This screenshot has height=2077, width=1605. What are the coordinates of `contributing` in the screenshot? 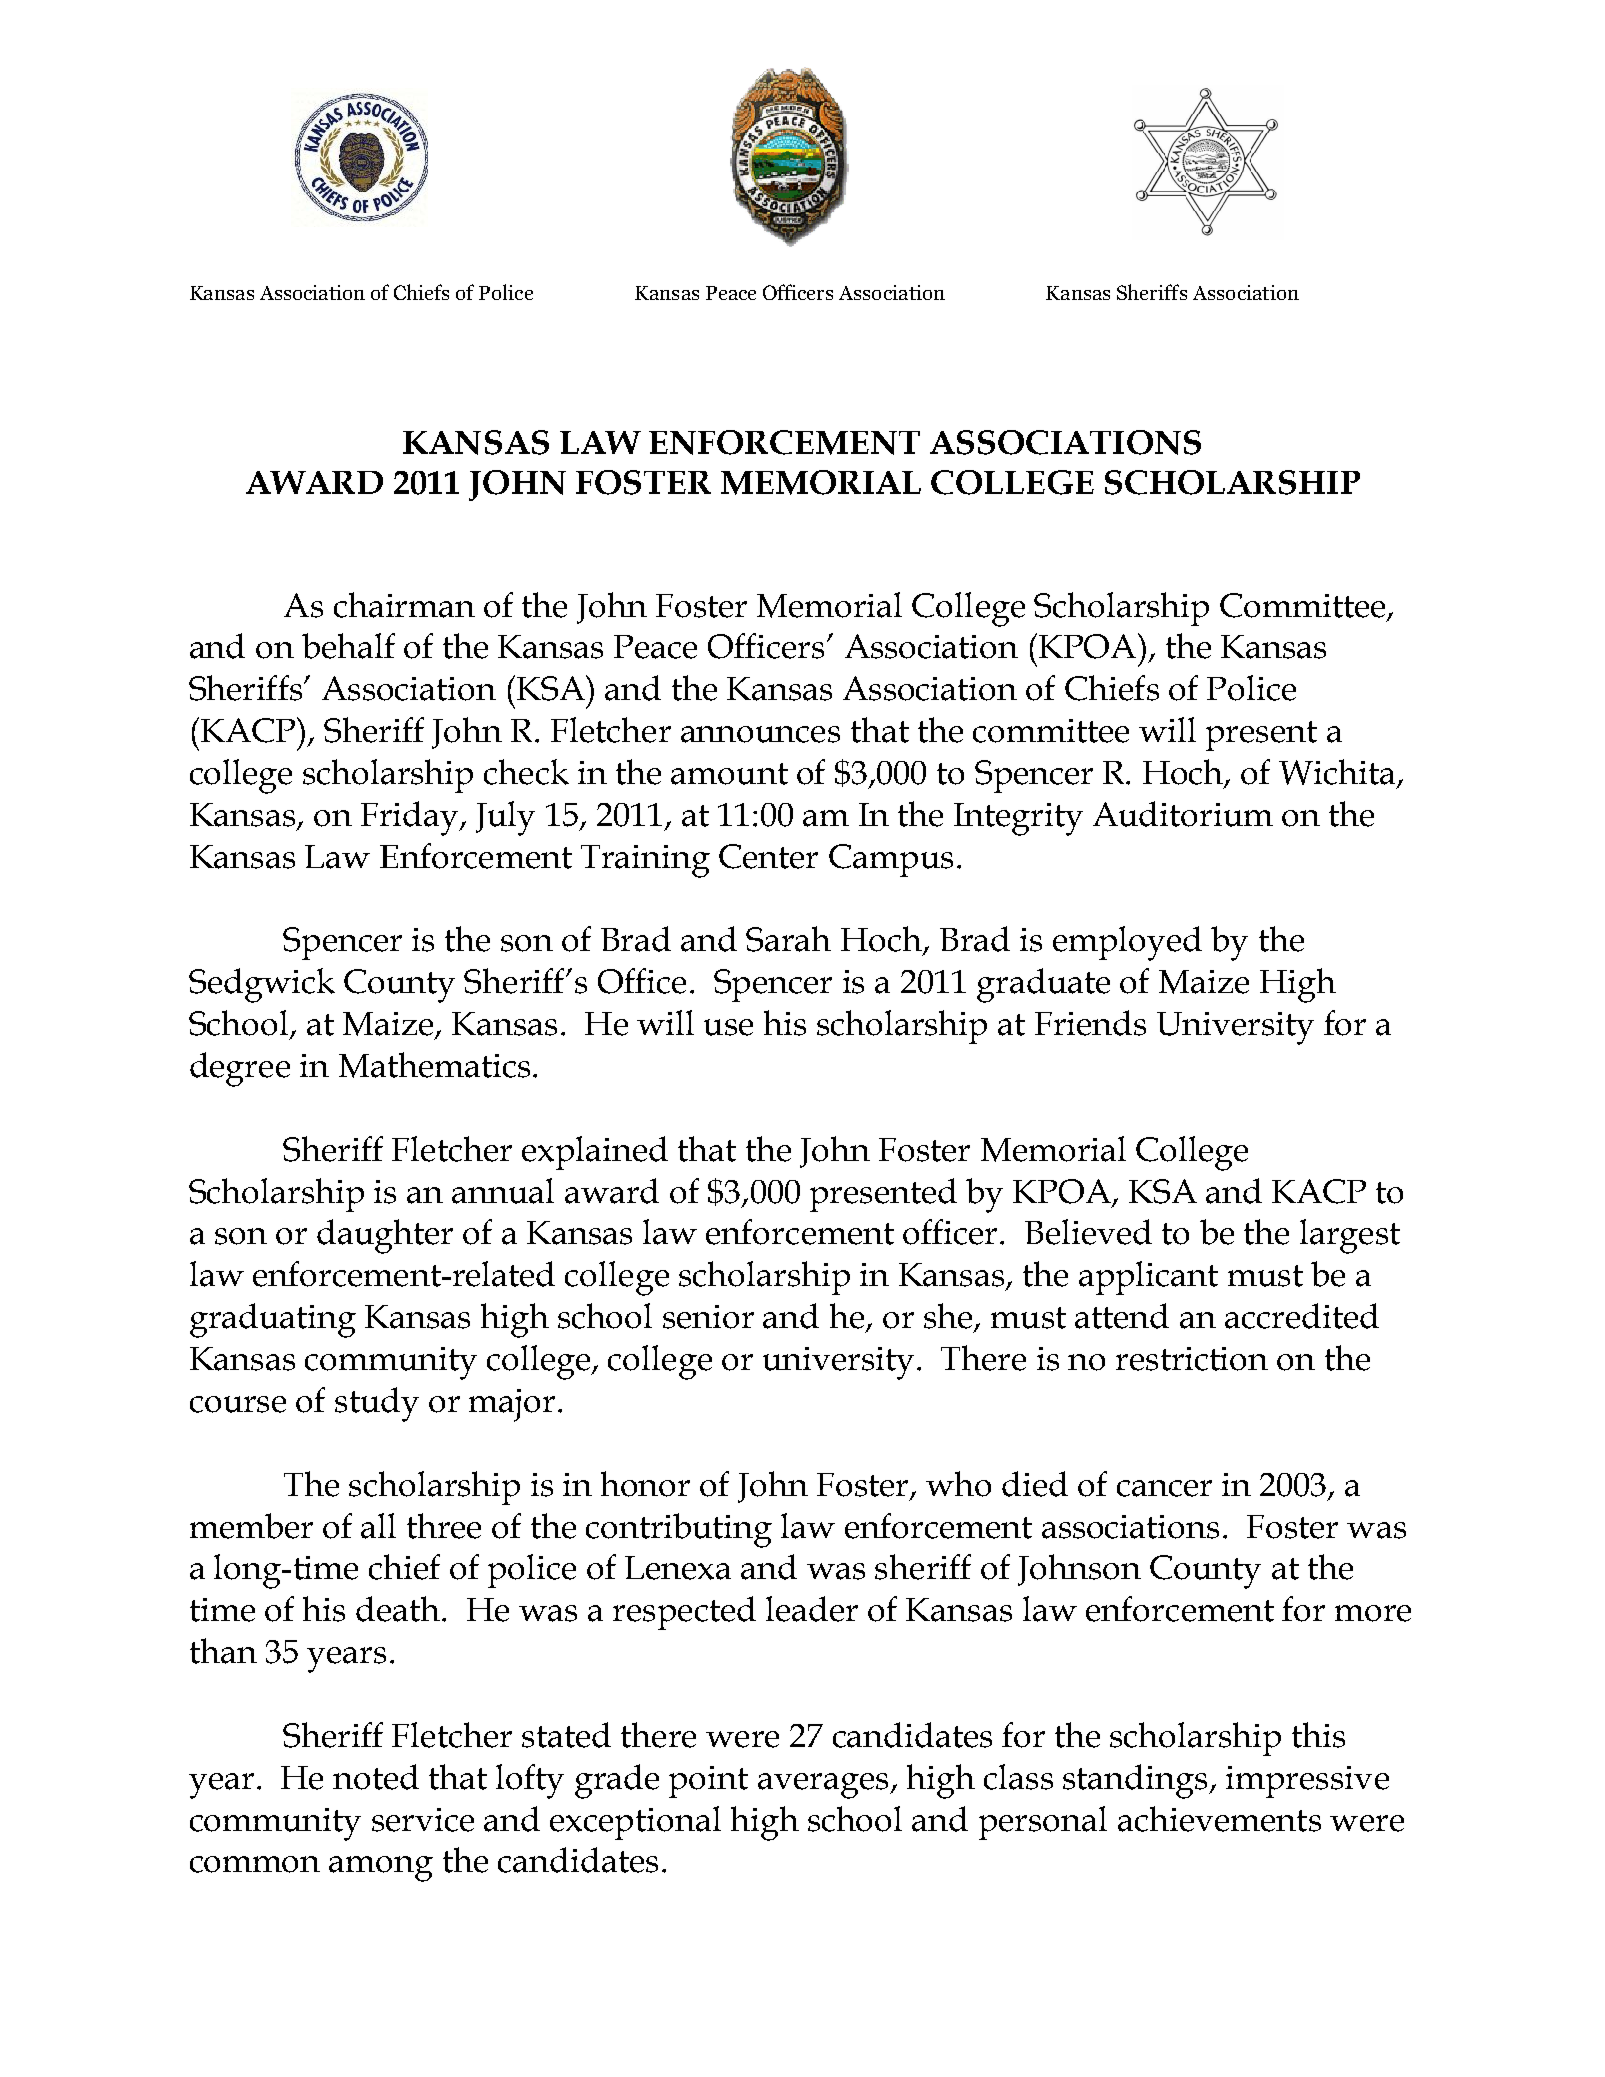 It's located at (679, 1530).
